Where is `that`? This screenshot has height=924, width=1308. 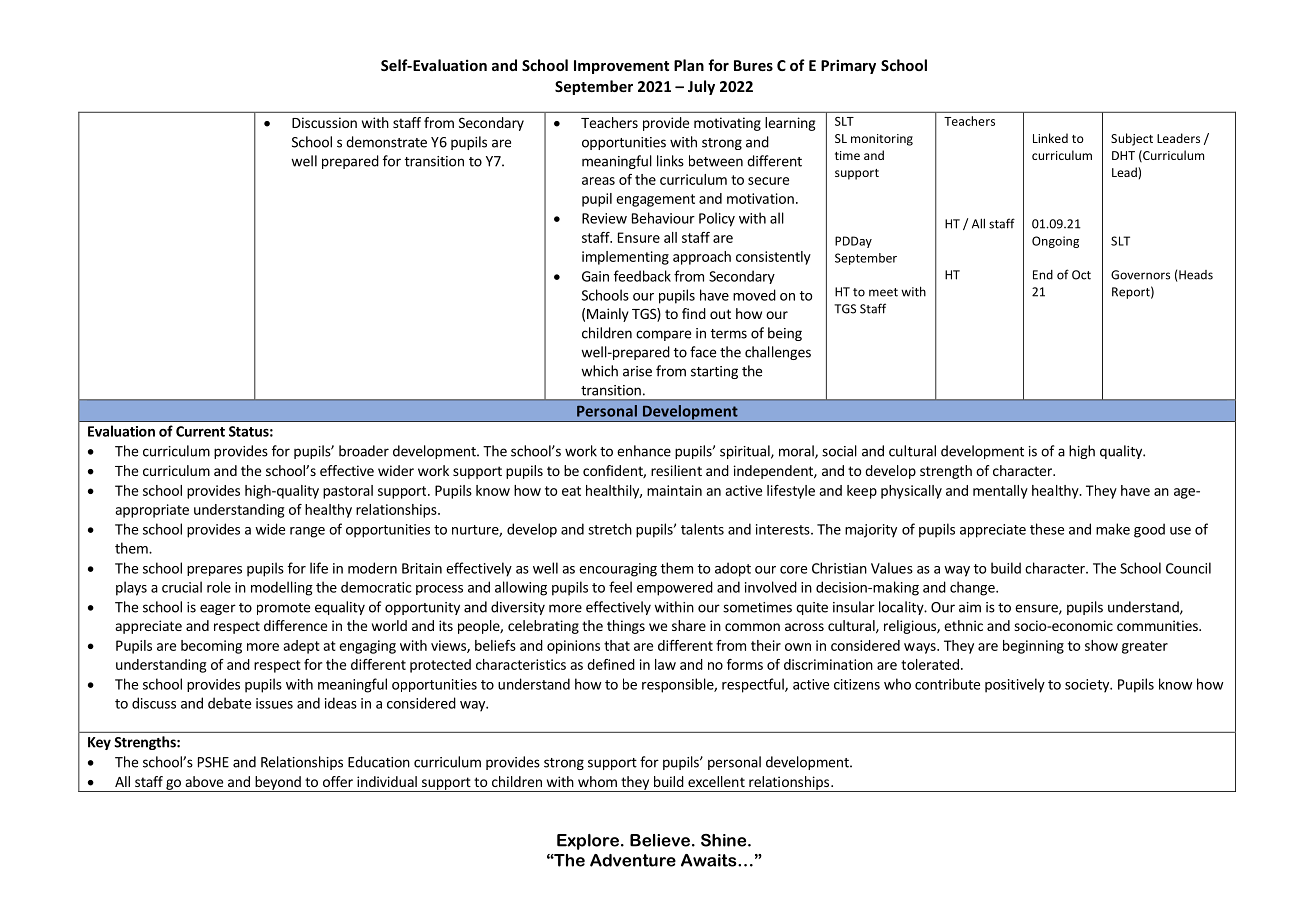 that is located at coordinates (617, 645).
